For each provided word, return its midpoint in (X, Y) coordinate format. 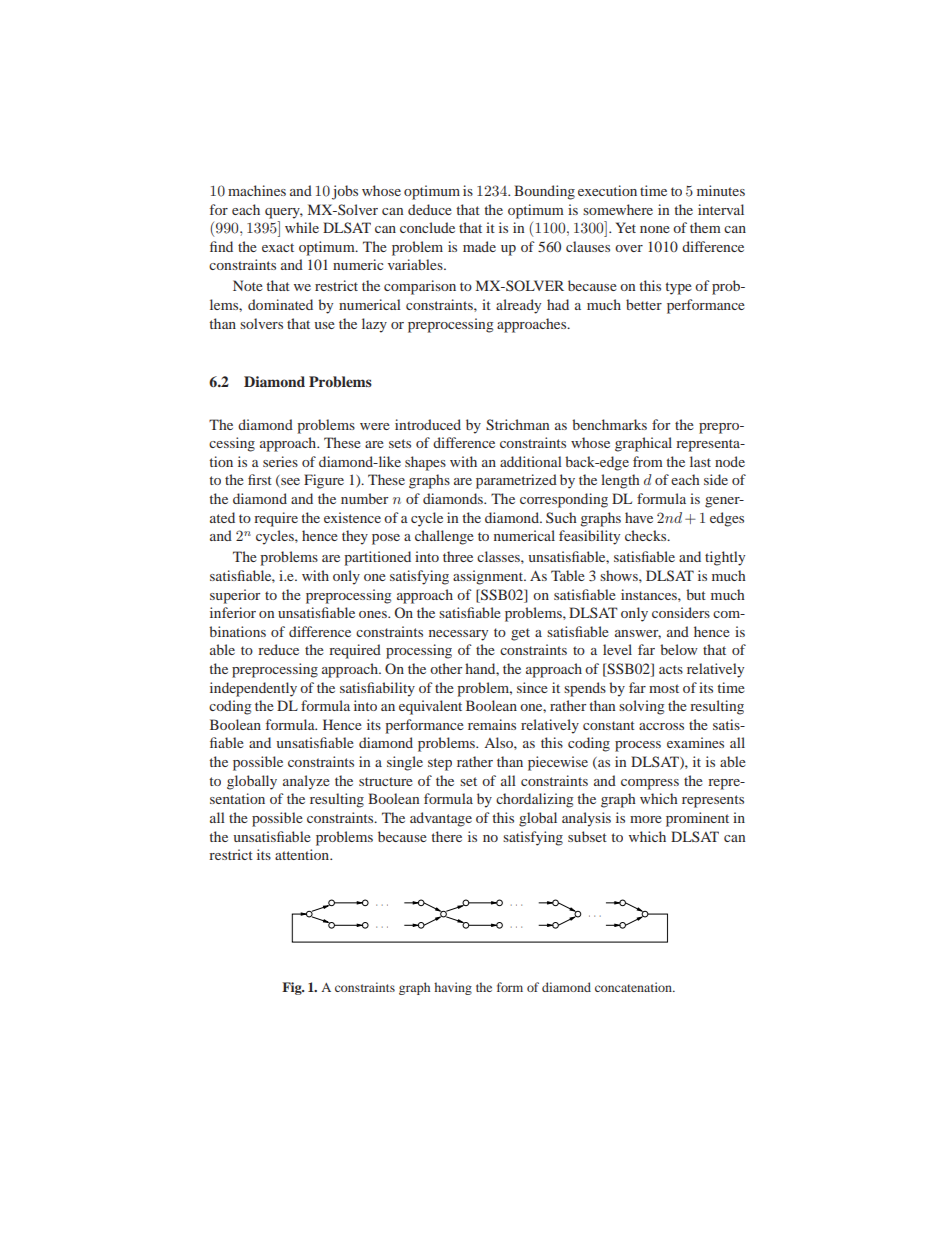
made (479, 246)
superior (235, 596)
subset (587, 836)
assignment (489, 577)
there (446, 836)
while (302, 227)
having (453, 988)
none (655, 229)
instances (650, 594)
